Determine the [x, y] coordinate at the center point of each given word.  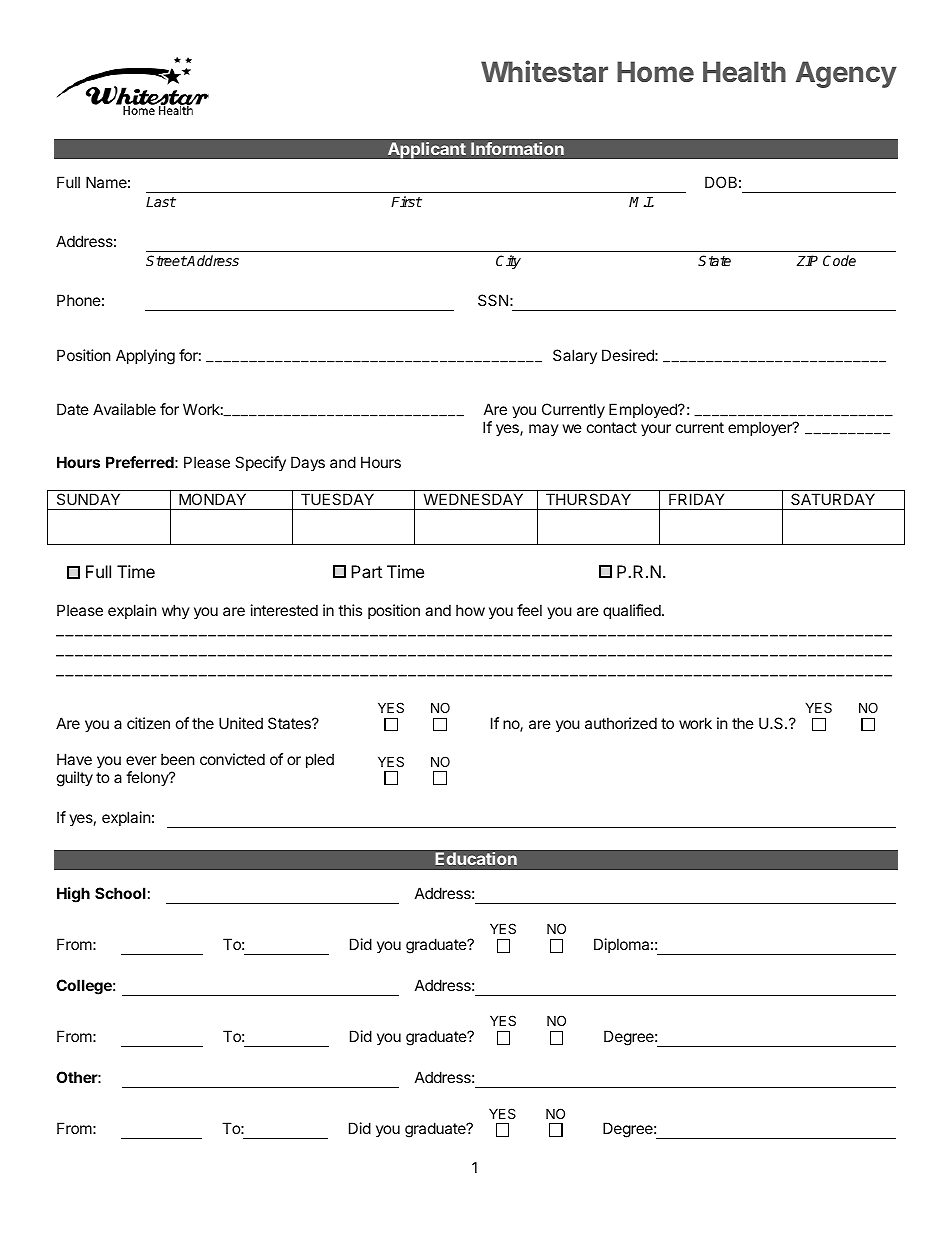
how [470, 610]
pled [320, 760]
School [120, 893]
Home [655, 71]
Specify [260, 463]
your [656, 430]
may [544, 430]
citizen [148, 723]
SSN [493, 300]
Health [744, 71]
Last [161, 201]
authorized [621, 723]
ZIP [807, 260]
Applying [145, 357]
